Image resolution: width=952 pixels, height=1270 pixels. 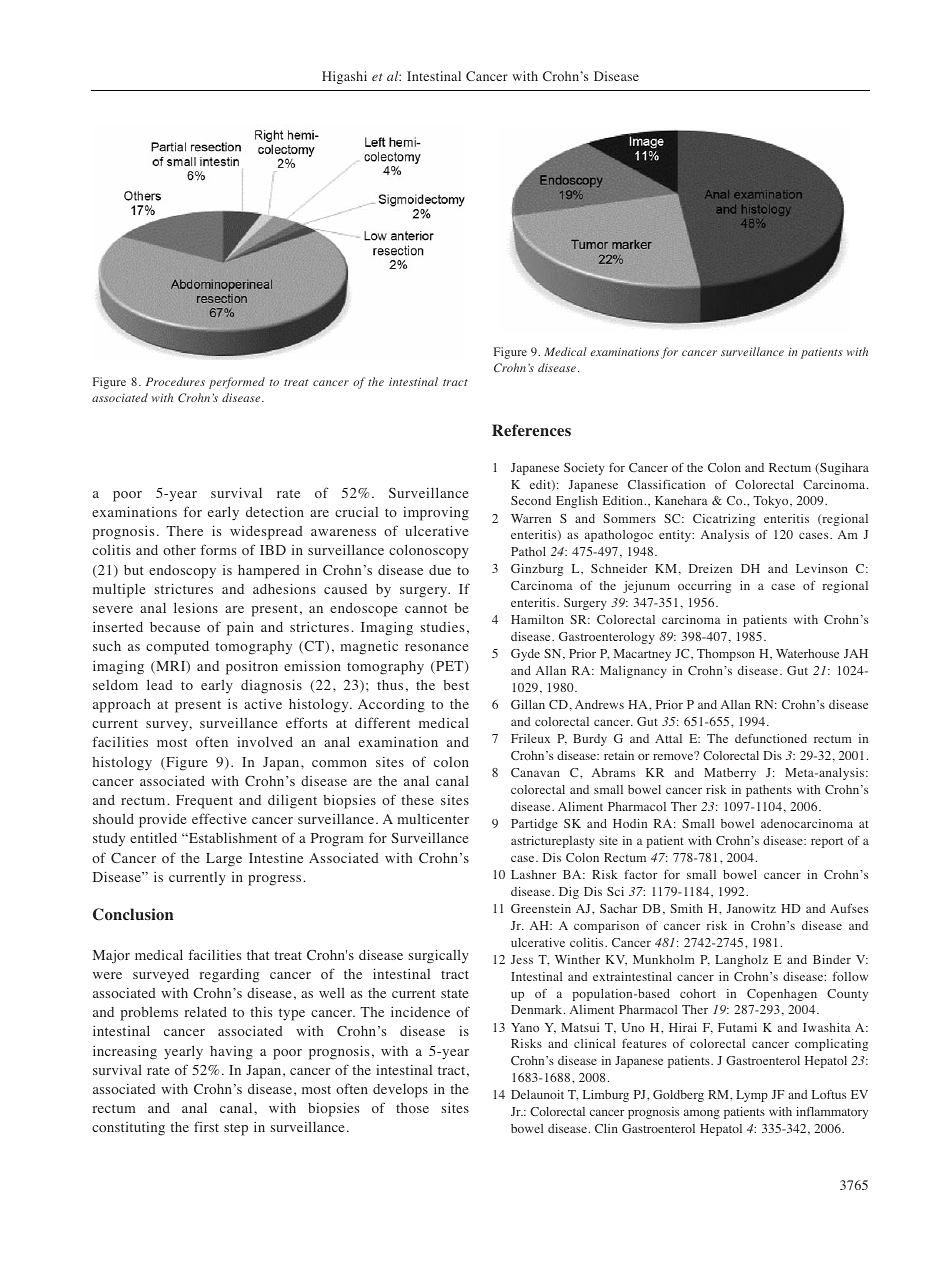 I want to click on occurring, so click(x=704, y=587).
